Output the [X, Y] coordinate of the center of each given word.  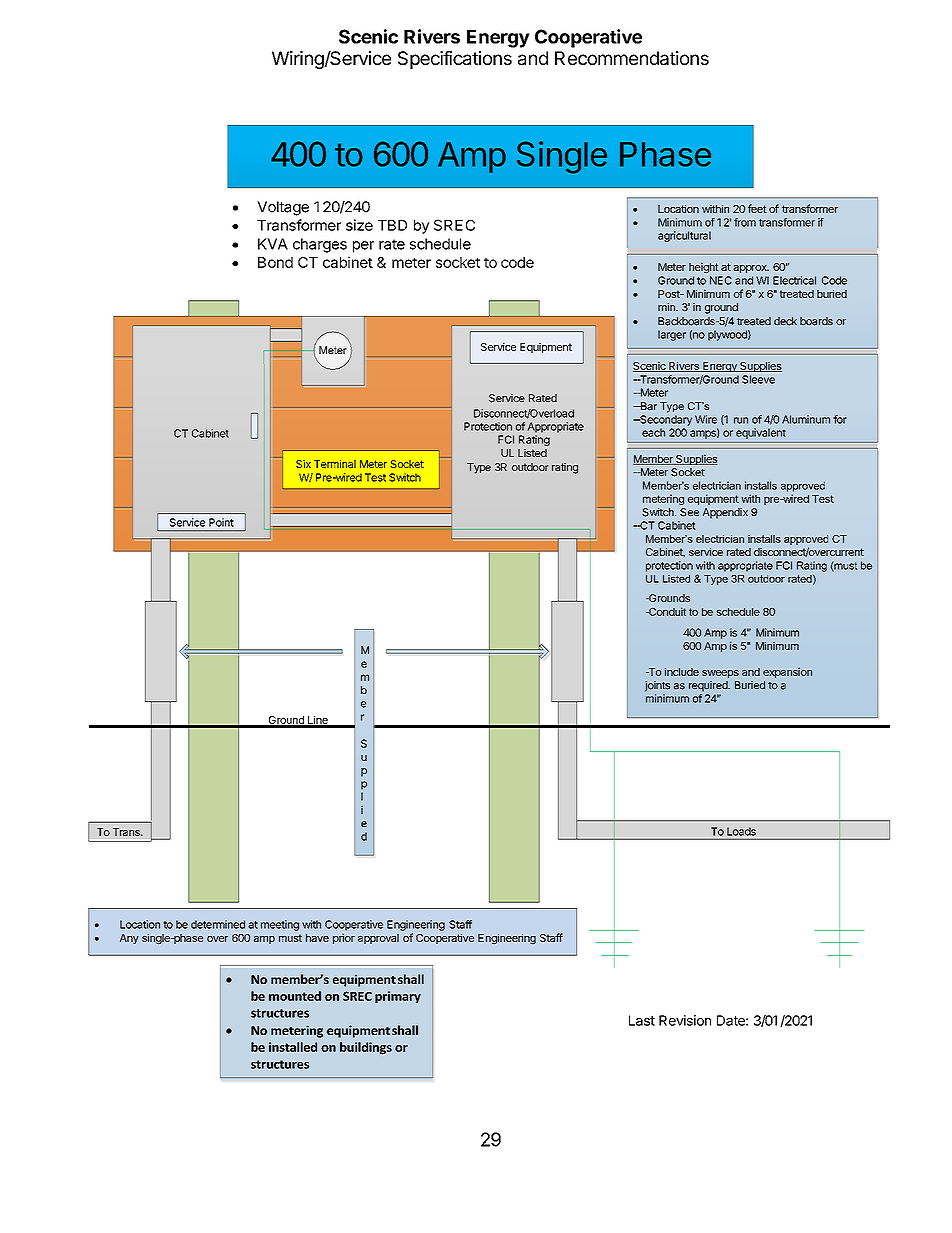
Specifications [455, 60]
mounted [295, 996]
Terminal [335, 464]
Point [221, 522]
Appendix [725, 513]
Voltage [283, 208]
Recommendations [632, 58]
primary [398, 997]
